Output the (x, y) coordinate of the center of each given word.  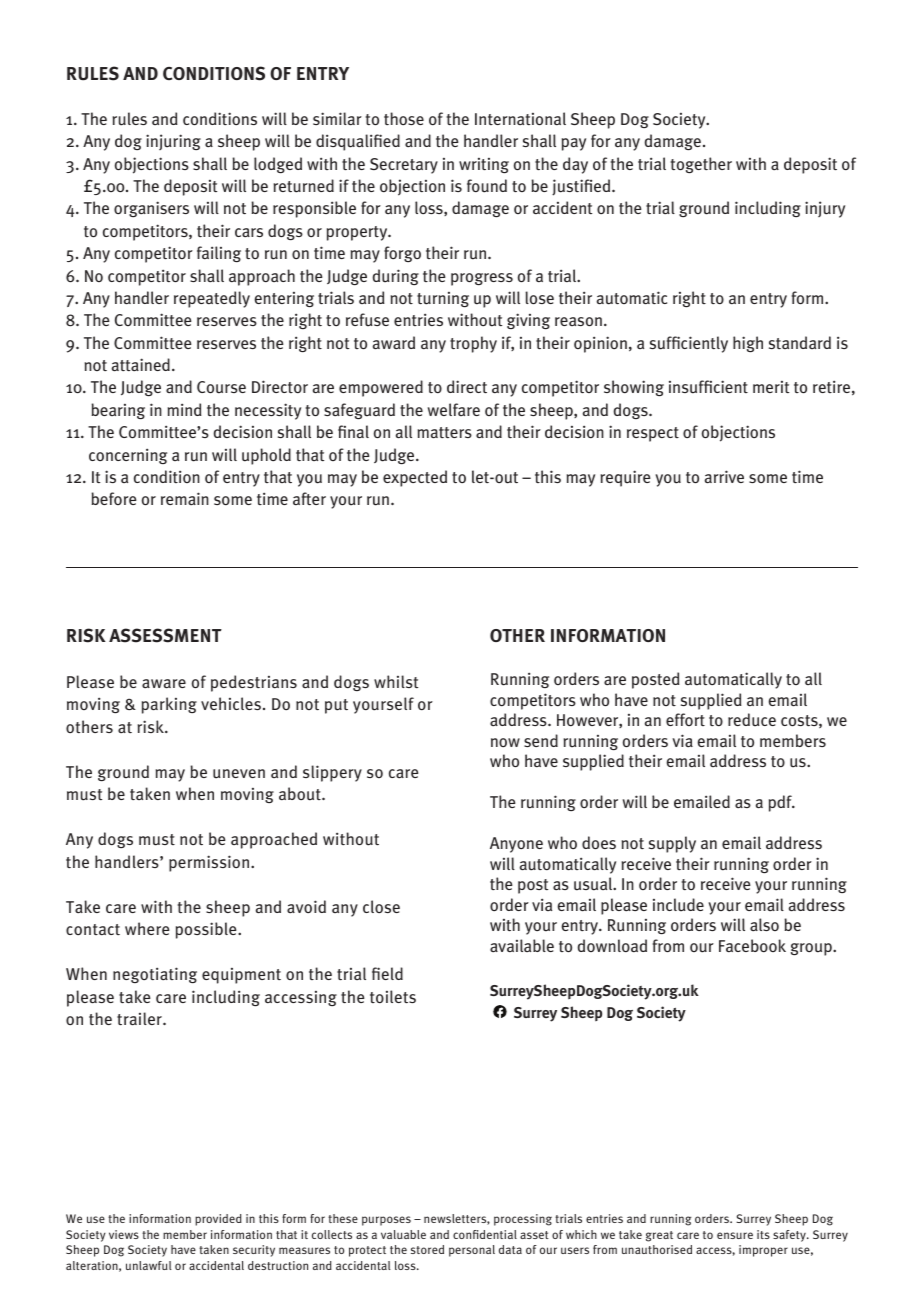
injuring (173, 142)
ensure (735, 1235)
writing (484, 165)
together (701, 165)
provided (218, 1220)
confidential (485, 1234)
